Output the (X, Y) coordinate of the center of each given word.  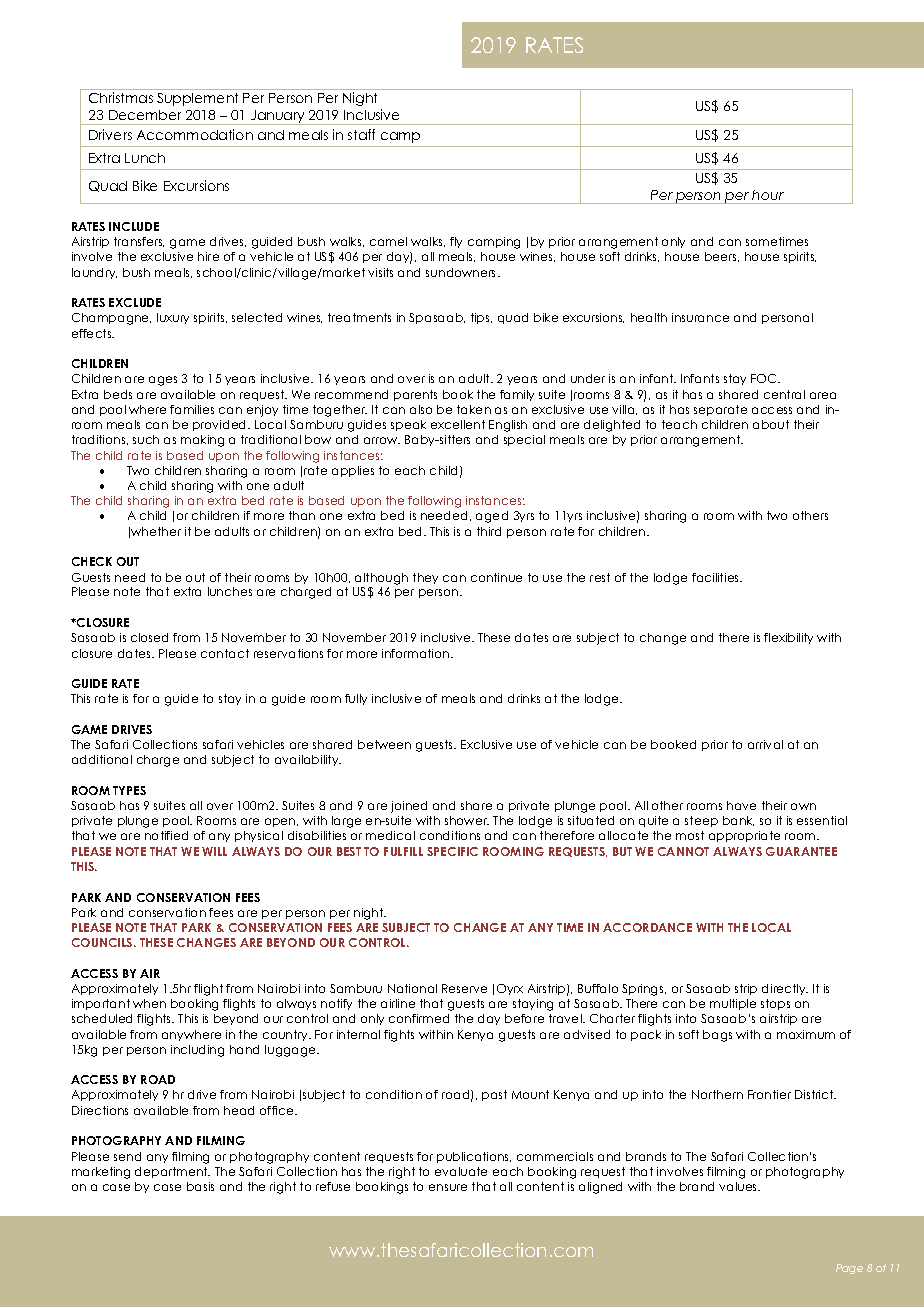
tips (481, 318)
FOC (765, 378)
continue (496, 577)
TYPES (129, 790)
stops (775, 1004)
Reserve (464, 988)
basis (200, 1186)
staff (361, 134)
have (741, 805)
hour (768, 195)
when (149, 1003)
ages (163, 381)
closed (149, 637)
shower (467, 820)
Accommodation (195, 134)
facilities (717, 577)
